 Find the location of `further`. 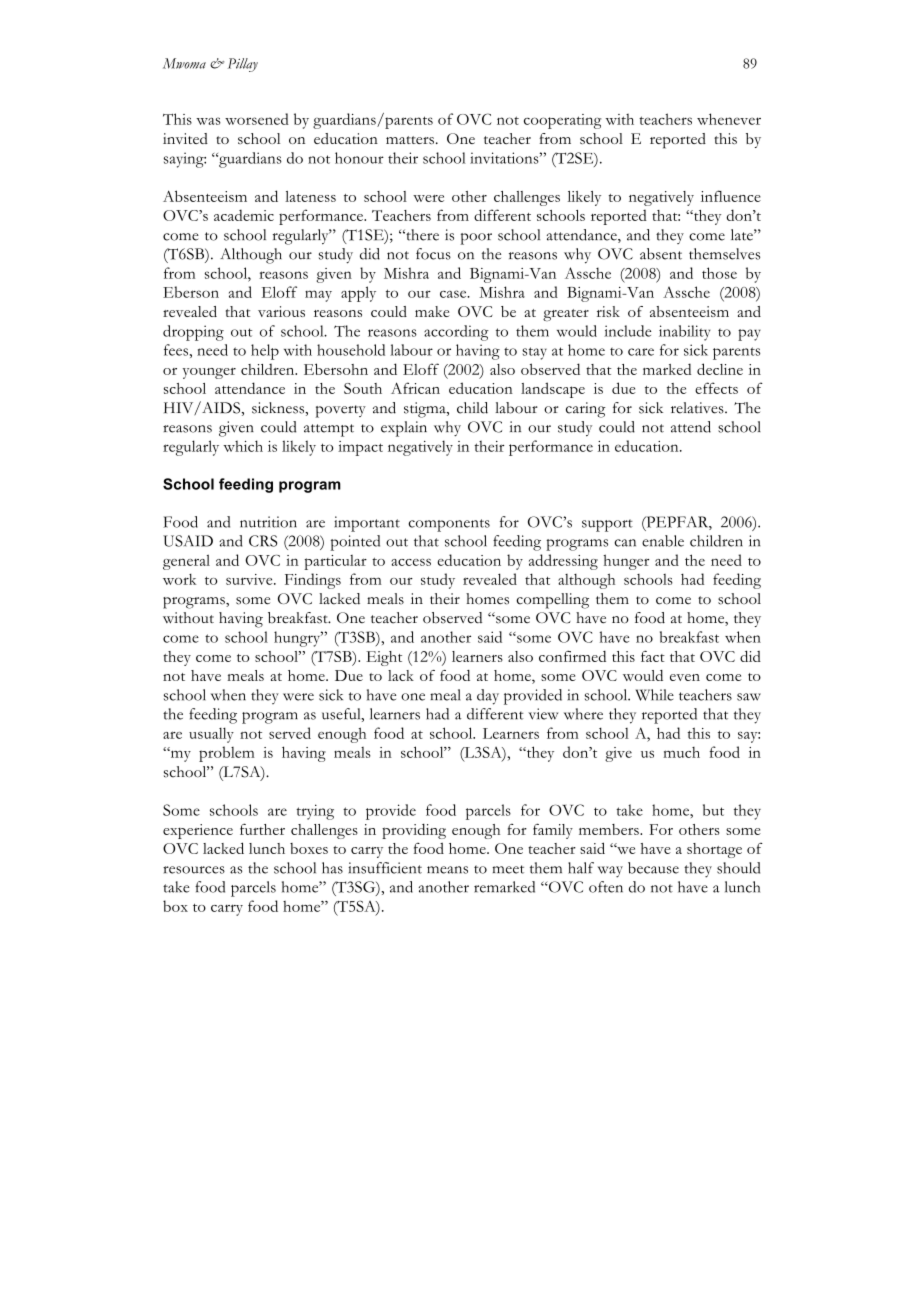

further is located at coordinates (262, 829).
